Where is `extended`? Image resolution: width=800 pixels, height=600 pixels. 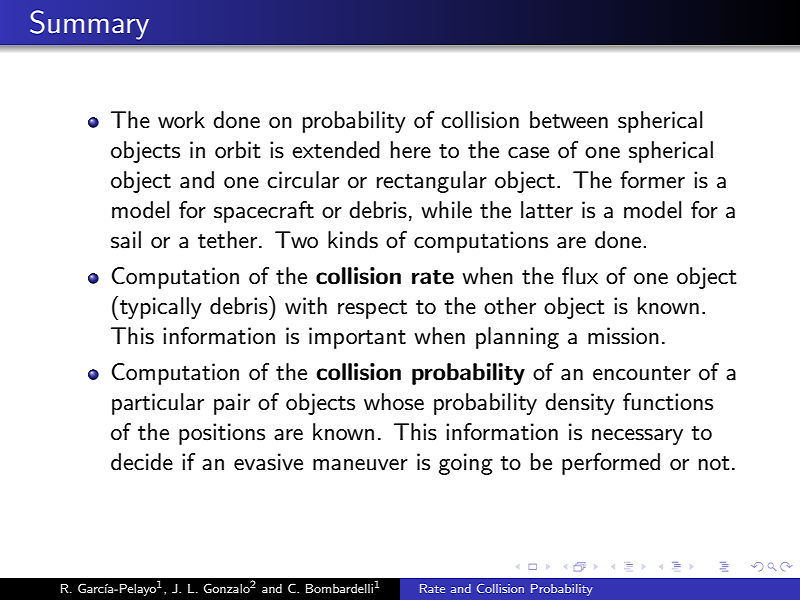
extended is located at coordinates (336, 150).
